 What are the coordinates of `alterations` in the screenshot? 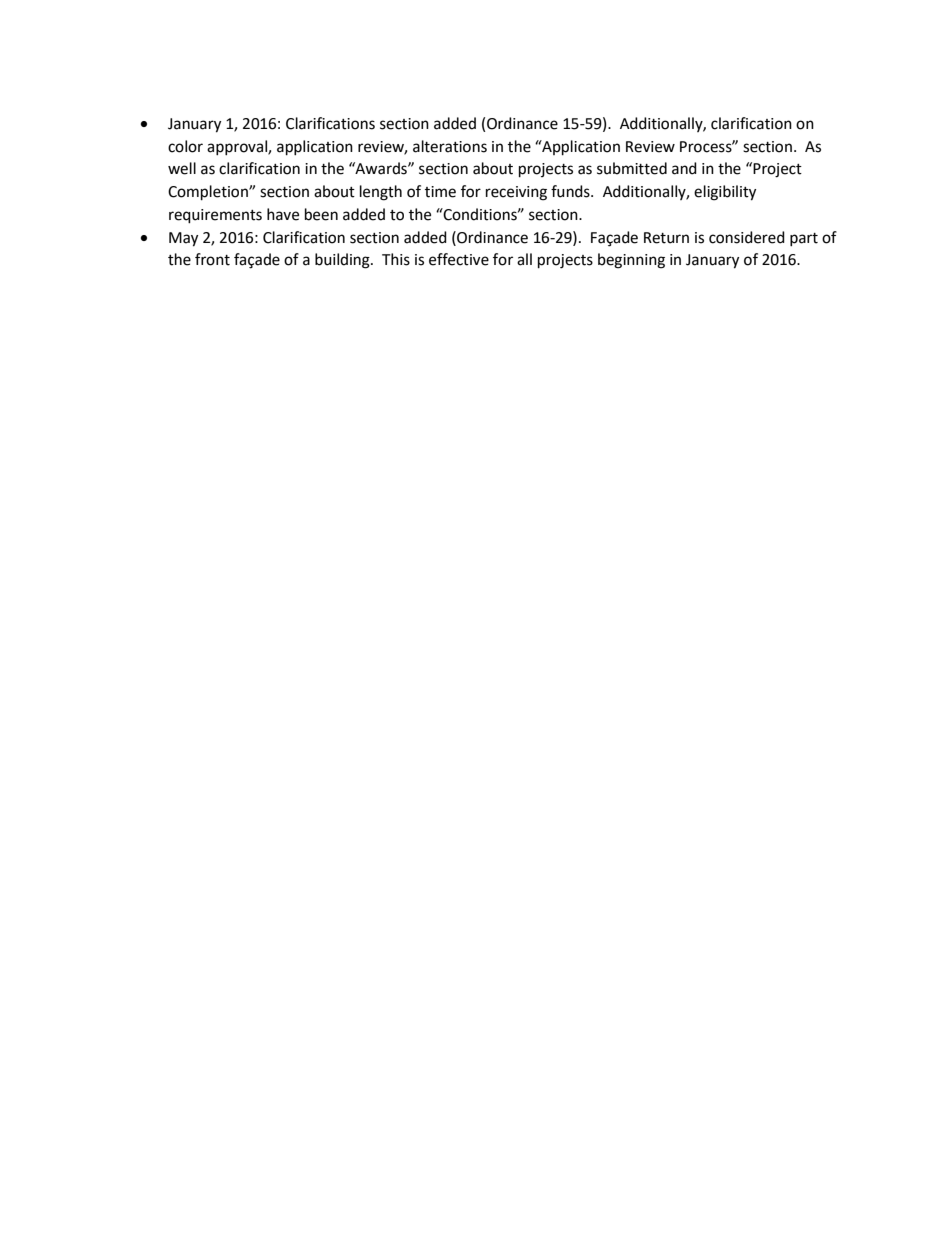 It's located at (450, 146).
